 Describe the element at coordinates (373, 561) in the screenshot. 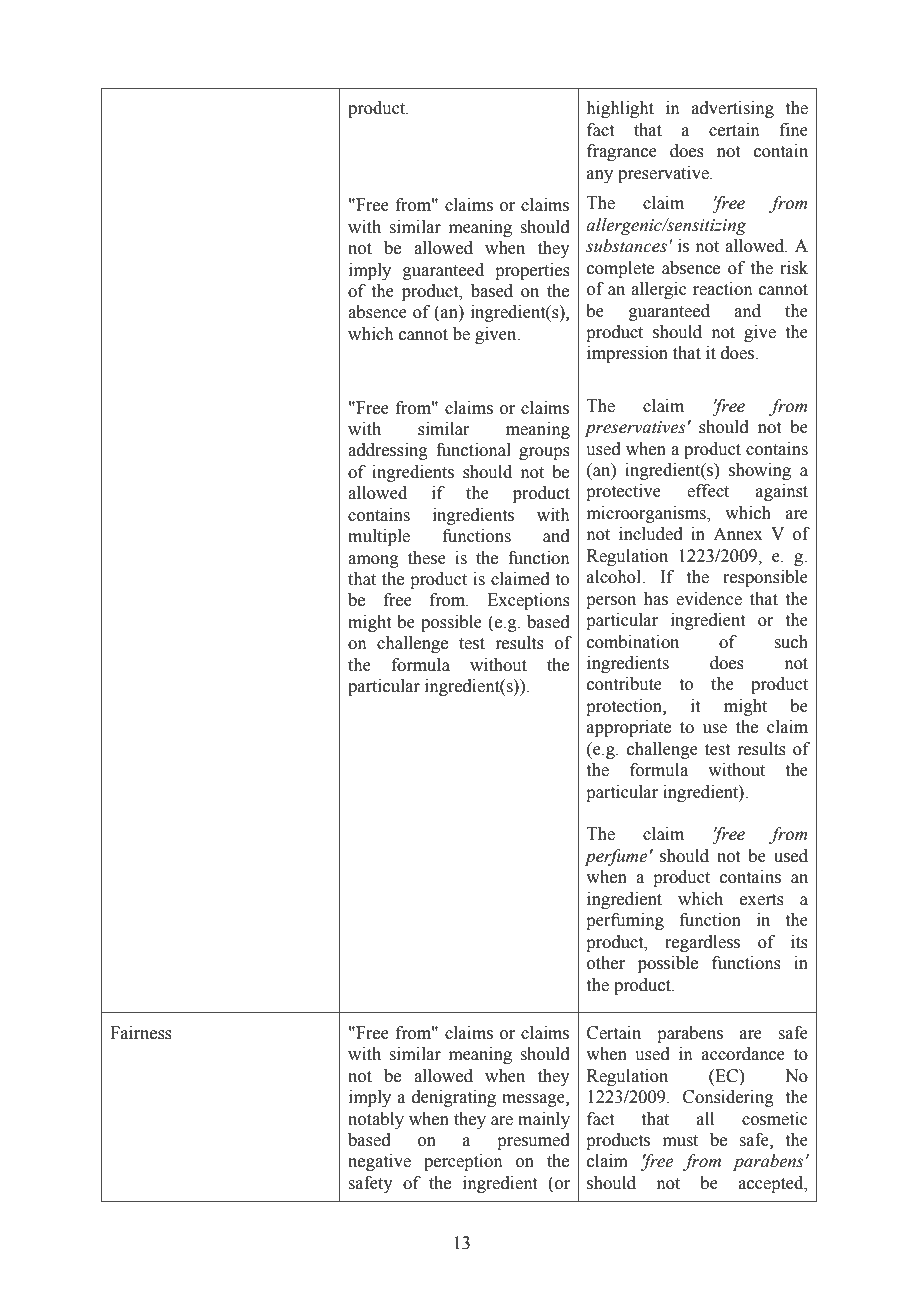

I see `among` at that location.
